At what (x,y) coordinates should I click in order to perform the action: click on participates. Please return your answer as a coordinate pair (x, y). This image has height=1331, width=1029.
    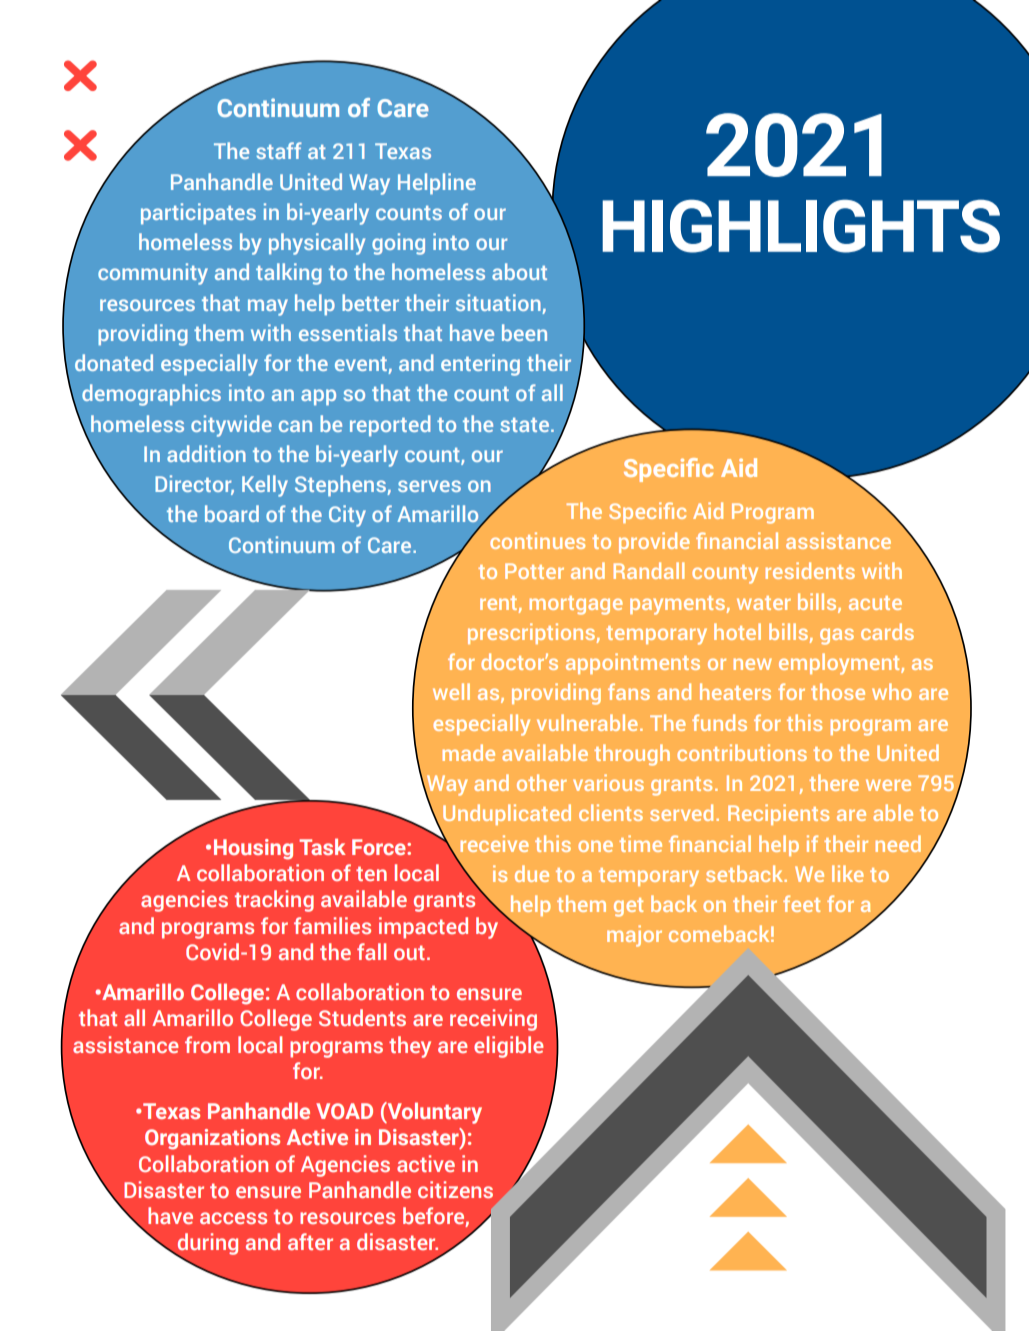
    Looking at the image, I should click on (198, 214).
